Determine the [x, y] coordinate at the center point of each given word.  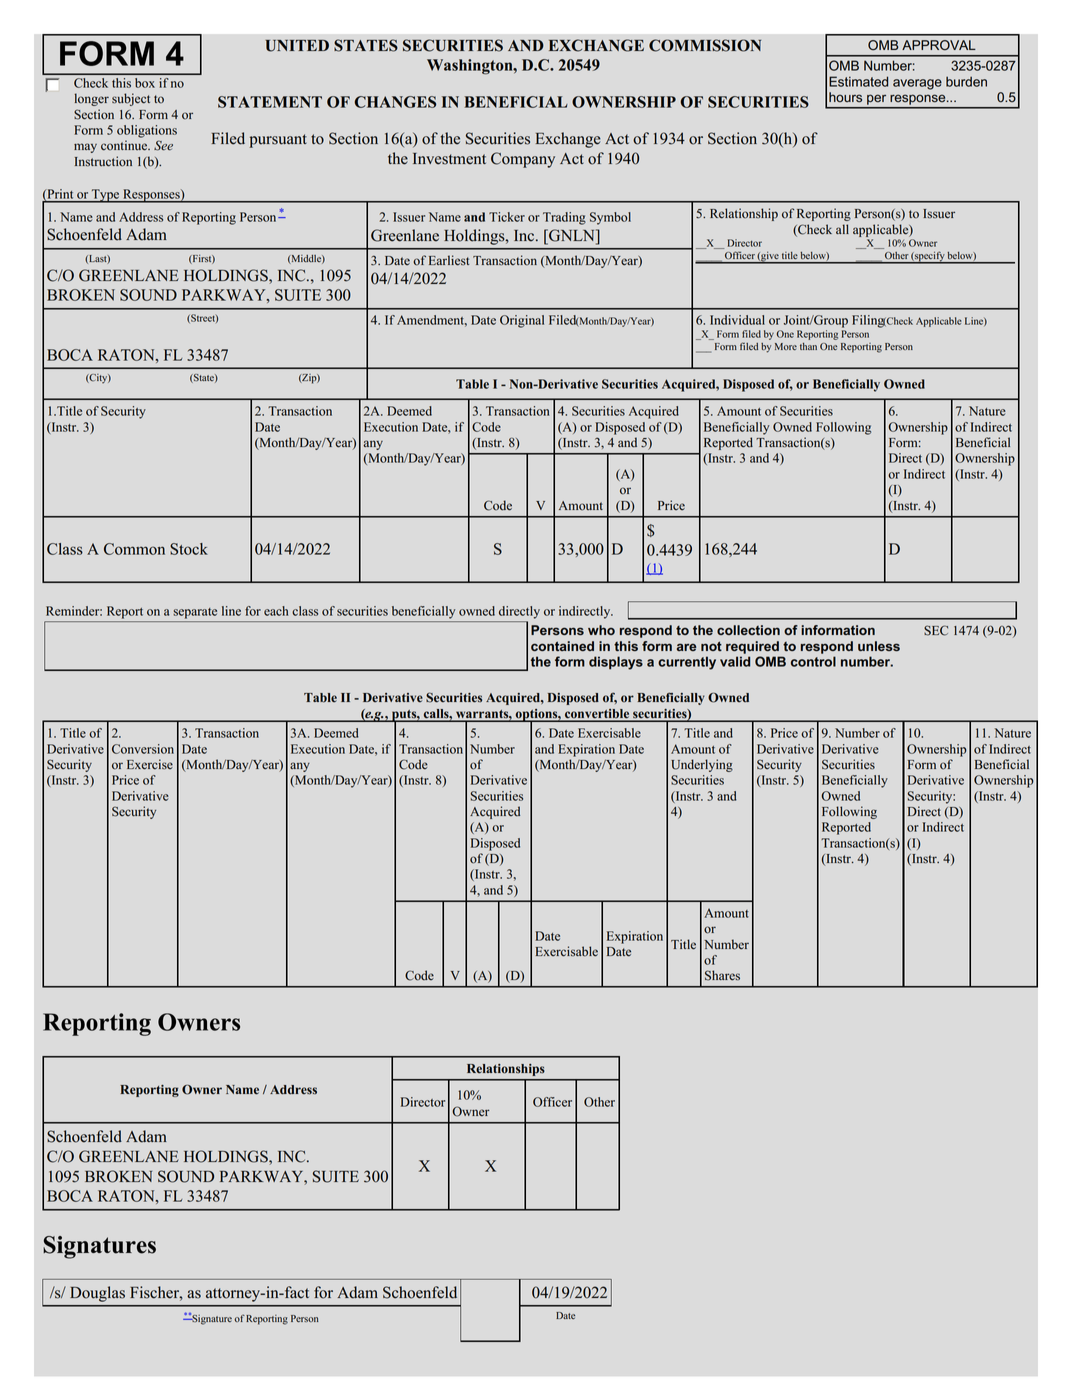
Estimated [858, 81]
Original [522, 321]
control [813, 661]
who [601, 630]
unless [879, 646]
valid [735, 661]
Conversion [143, 749]
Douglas [97, 1294]
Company [523, 160]
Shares [722, 975]
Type [106, 196]
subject [131, 99]
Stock [189, 549]
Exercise [150, 764]
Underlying [702, 765]
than [808, 346]
